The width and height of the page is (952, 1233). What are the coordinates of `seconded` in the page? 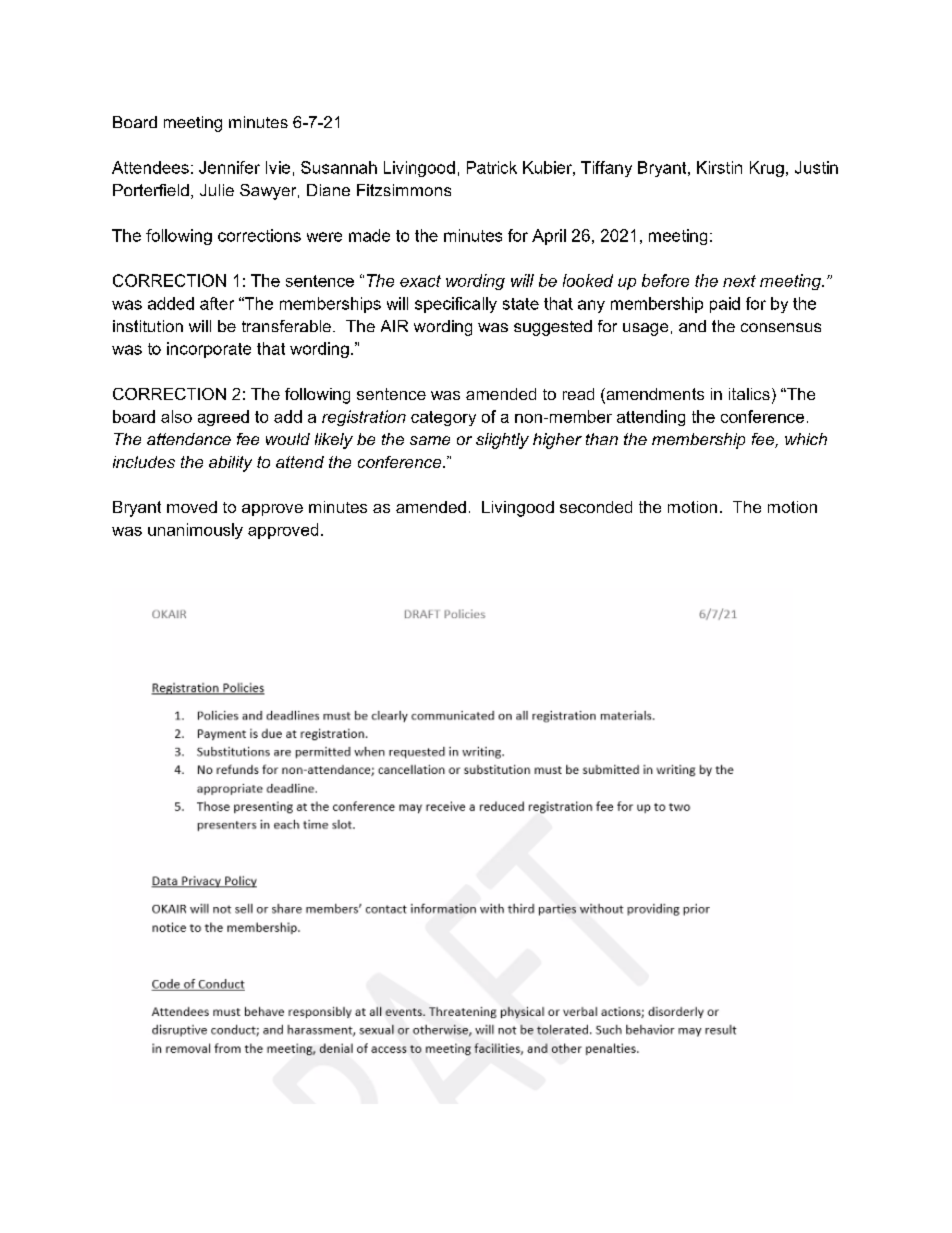 It's located at (596, 507).
